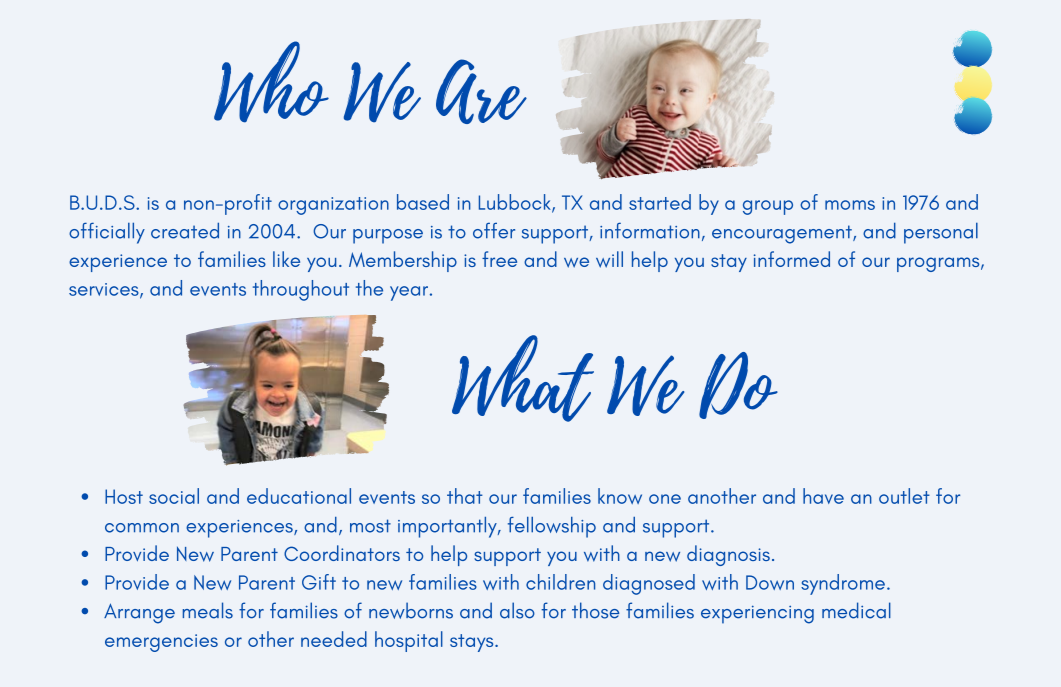 The image size is (1061, 687). What do you see at coordinates (208, 610) in the page?
I see `meals` at bounding box center [208, 610].
